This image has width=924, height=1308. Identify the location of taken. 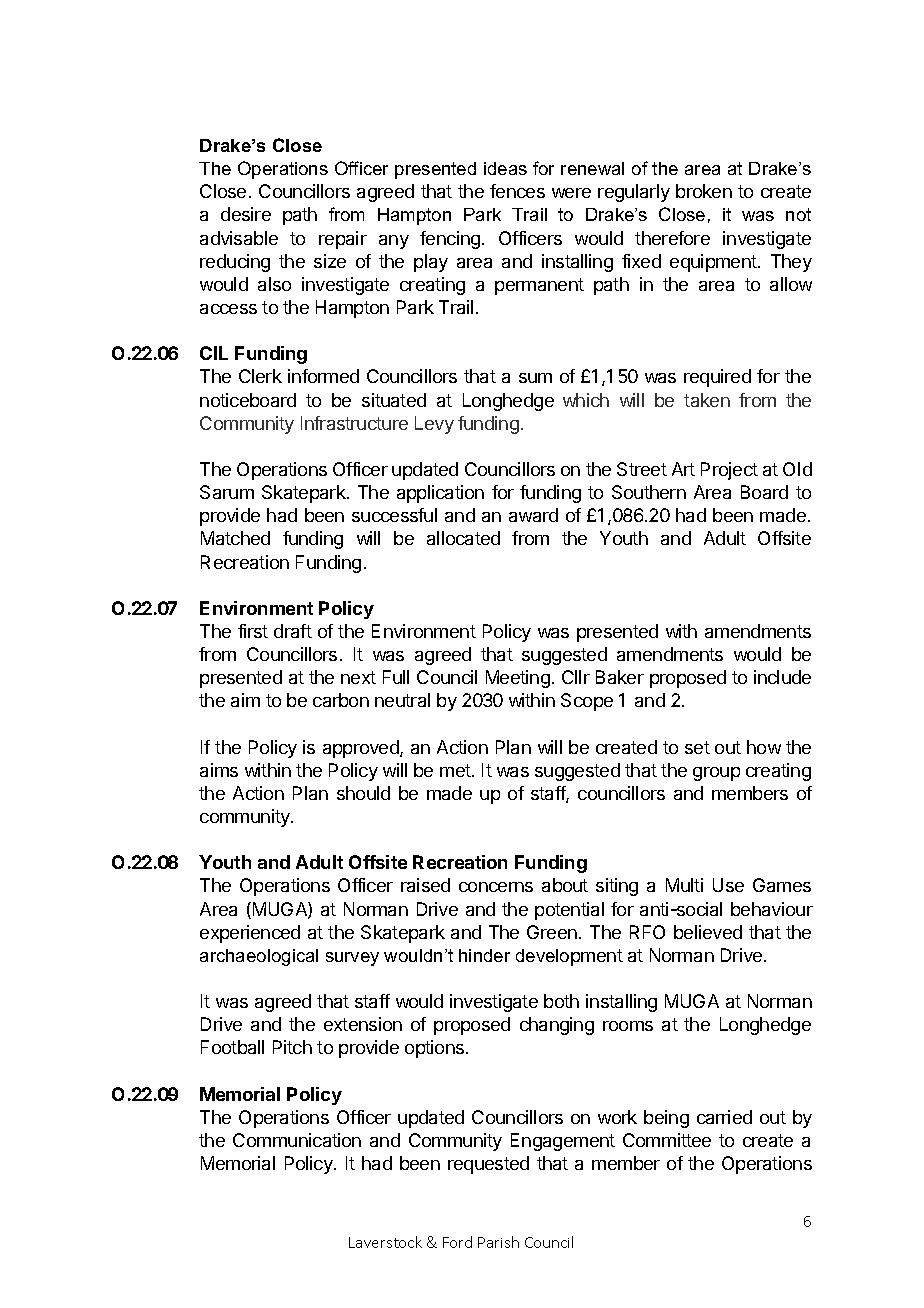
(707, 400).
